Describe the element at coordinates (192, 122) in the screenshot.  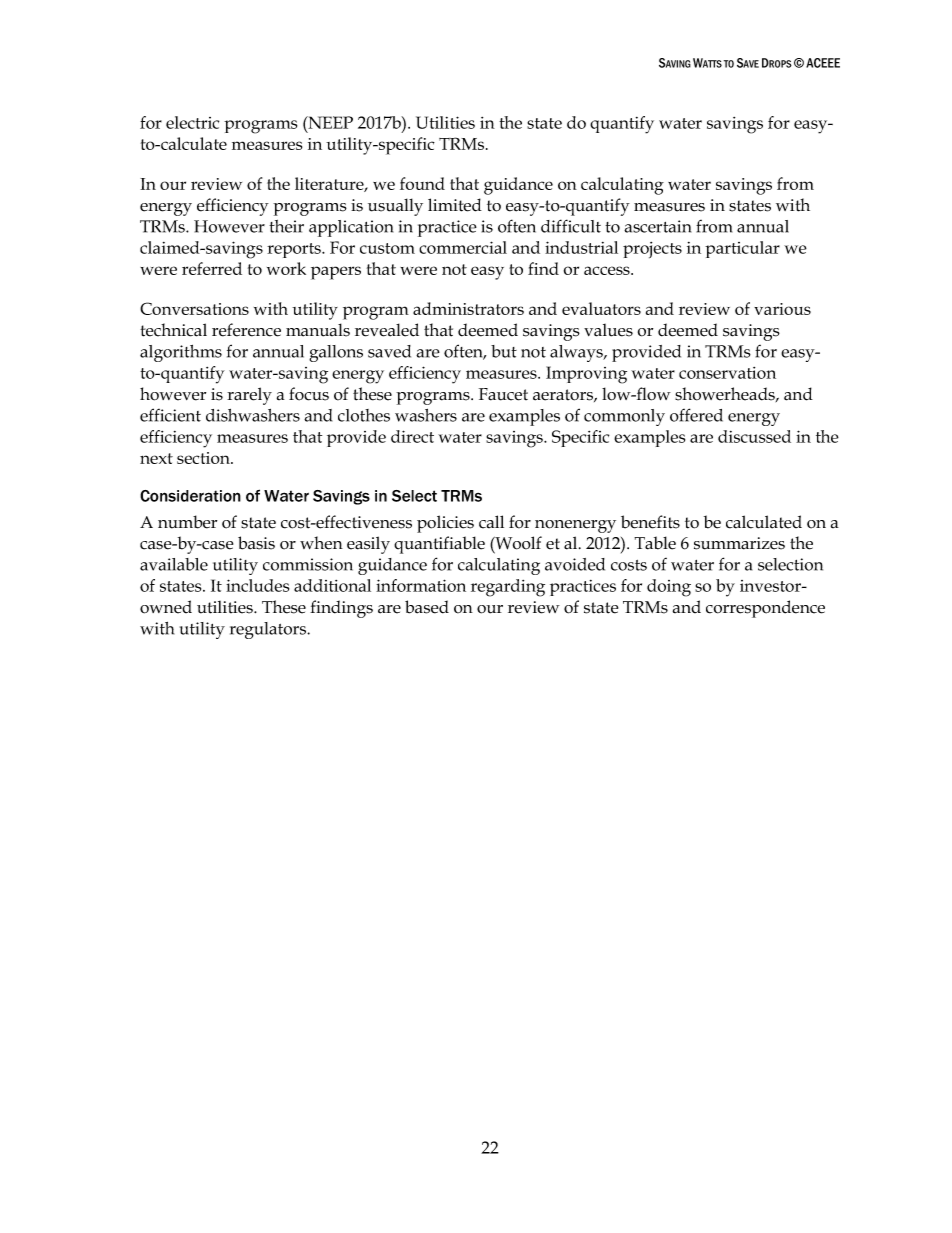
I see `electric` at that location.
